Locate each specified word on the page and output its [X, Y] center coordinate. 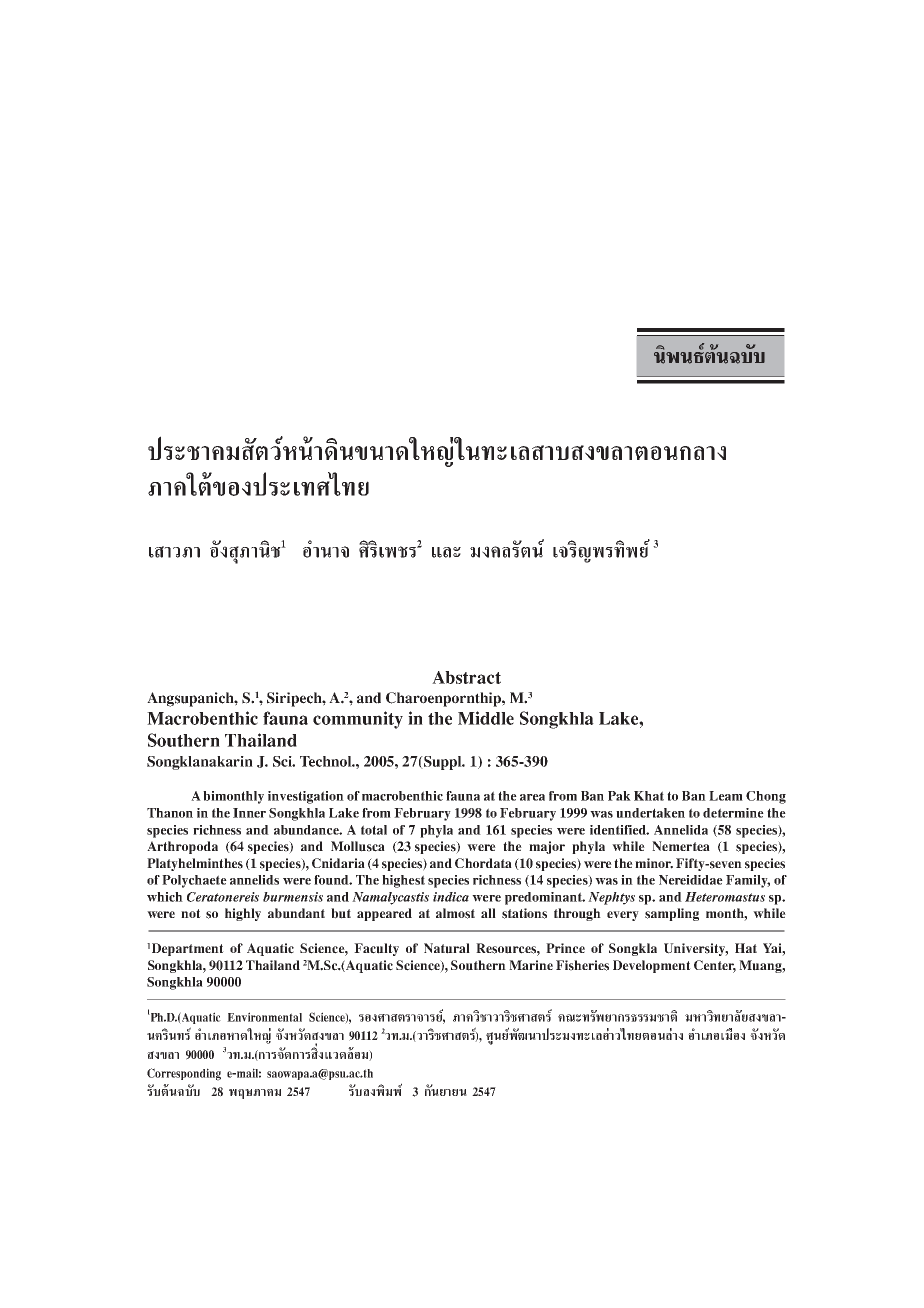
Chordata [483, 863]
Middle [486, 718]
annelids [254, 880]
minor [654, 863]
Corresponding [184, 1074]
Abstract [466, 677]
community [358, 720]
